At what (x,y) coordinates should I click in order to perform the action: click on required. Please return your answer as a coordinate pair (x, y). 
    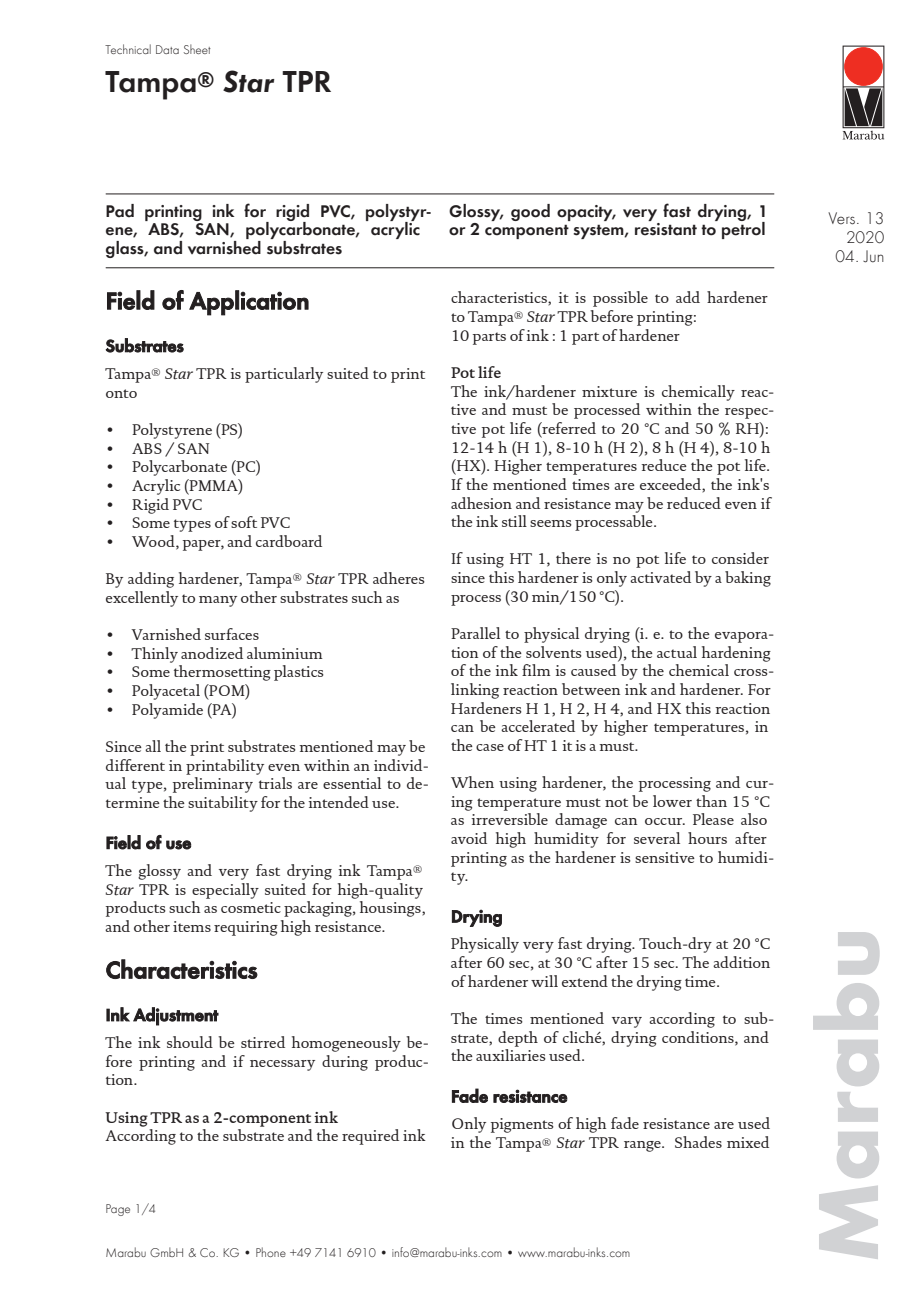
    Looking at the image, I should click on (370, 1137).
